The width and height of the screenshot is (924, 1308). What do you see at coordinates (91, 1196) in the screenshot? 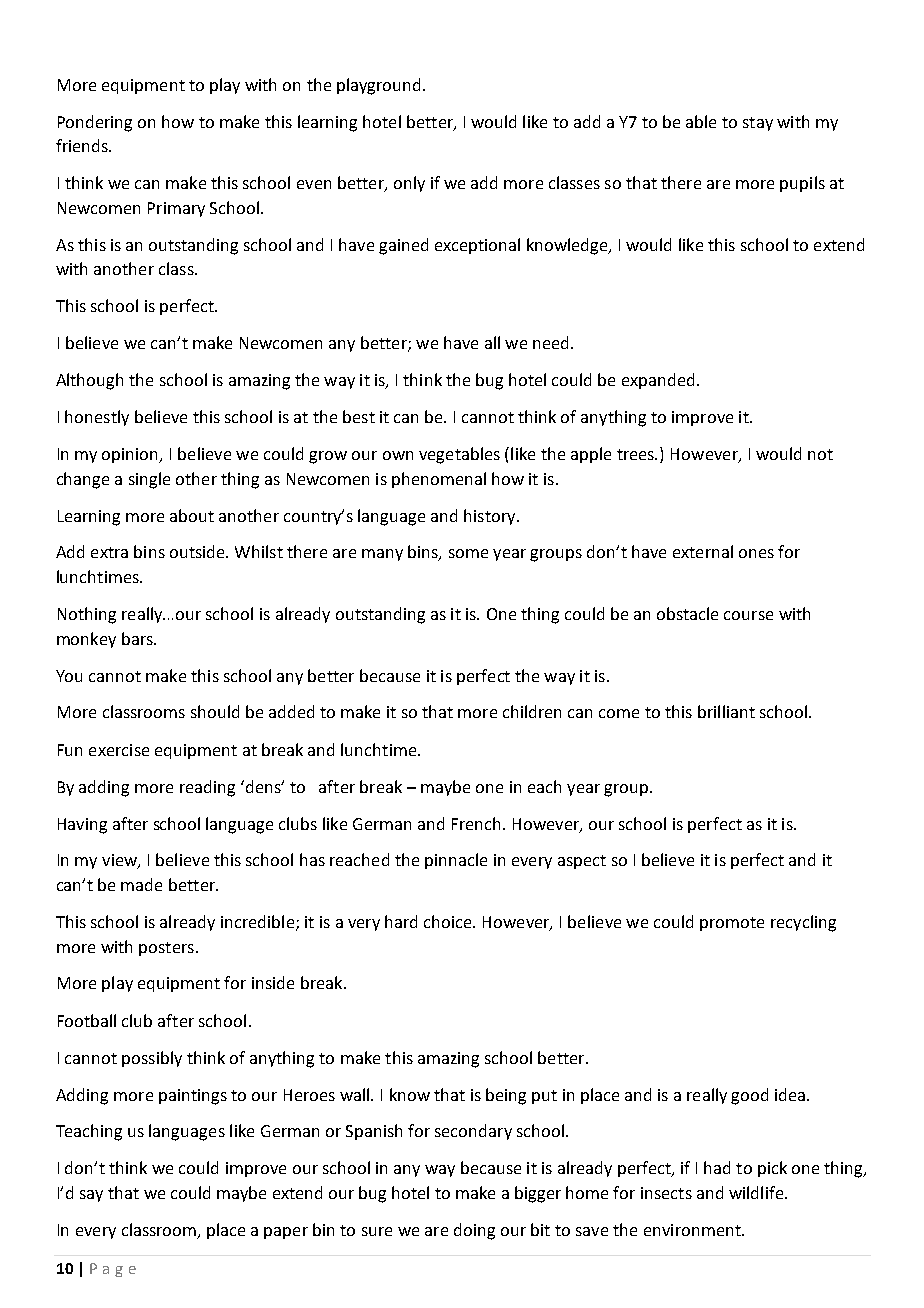
I see `say` at bounding box center [91, 1196].
